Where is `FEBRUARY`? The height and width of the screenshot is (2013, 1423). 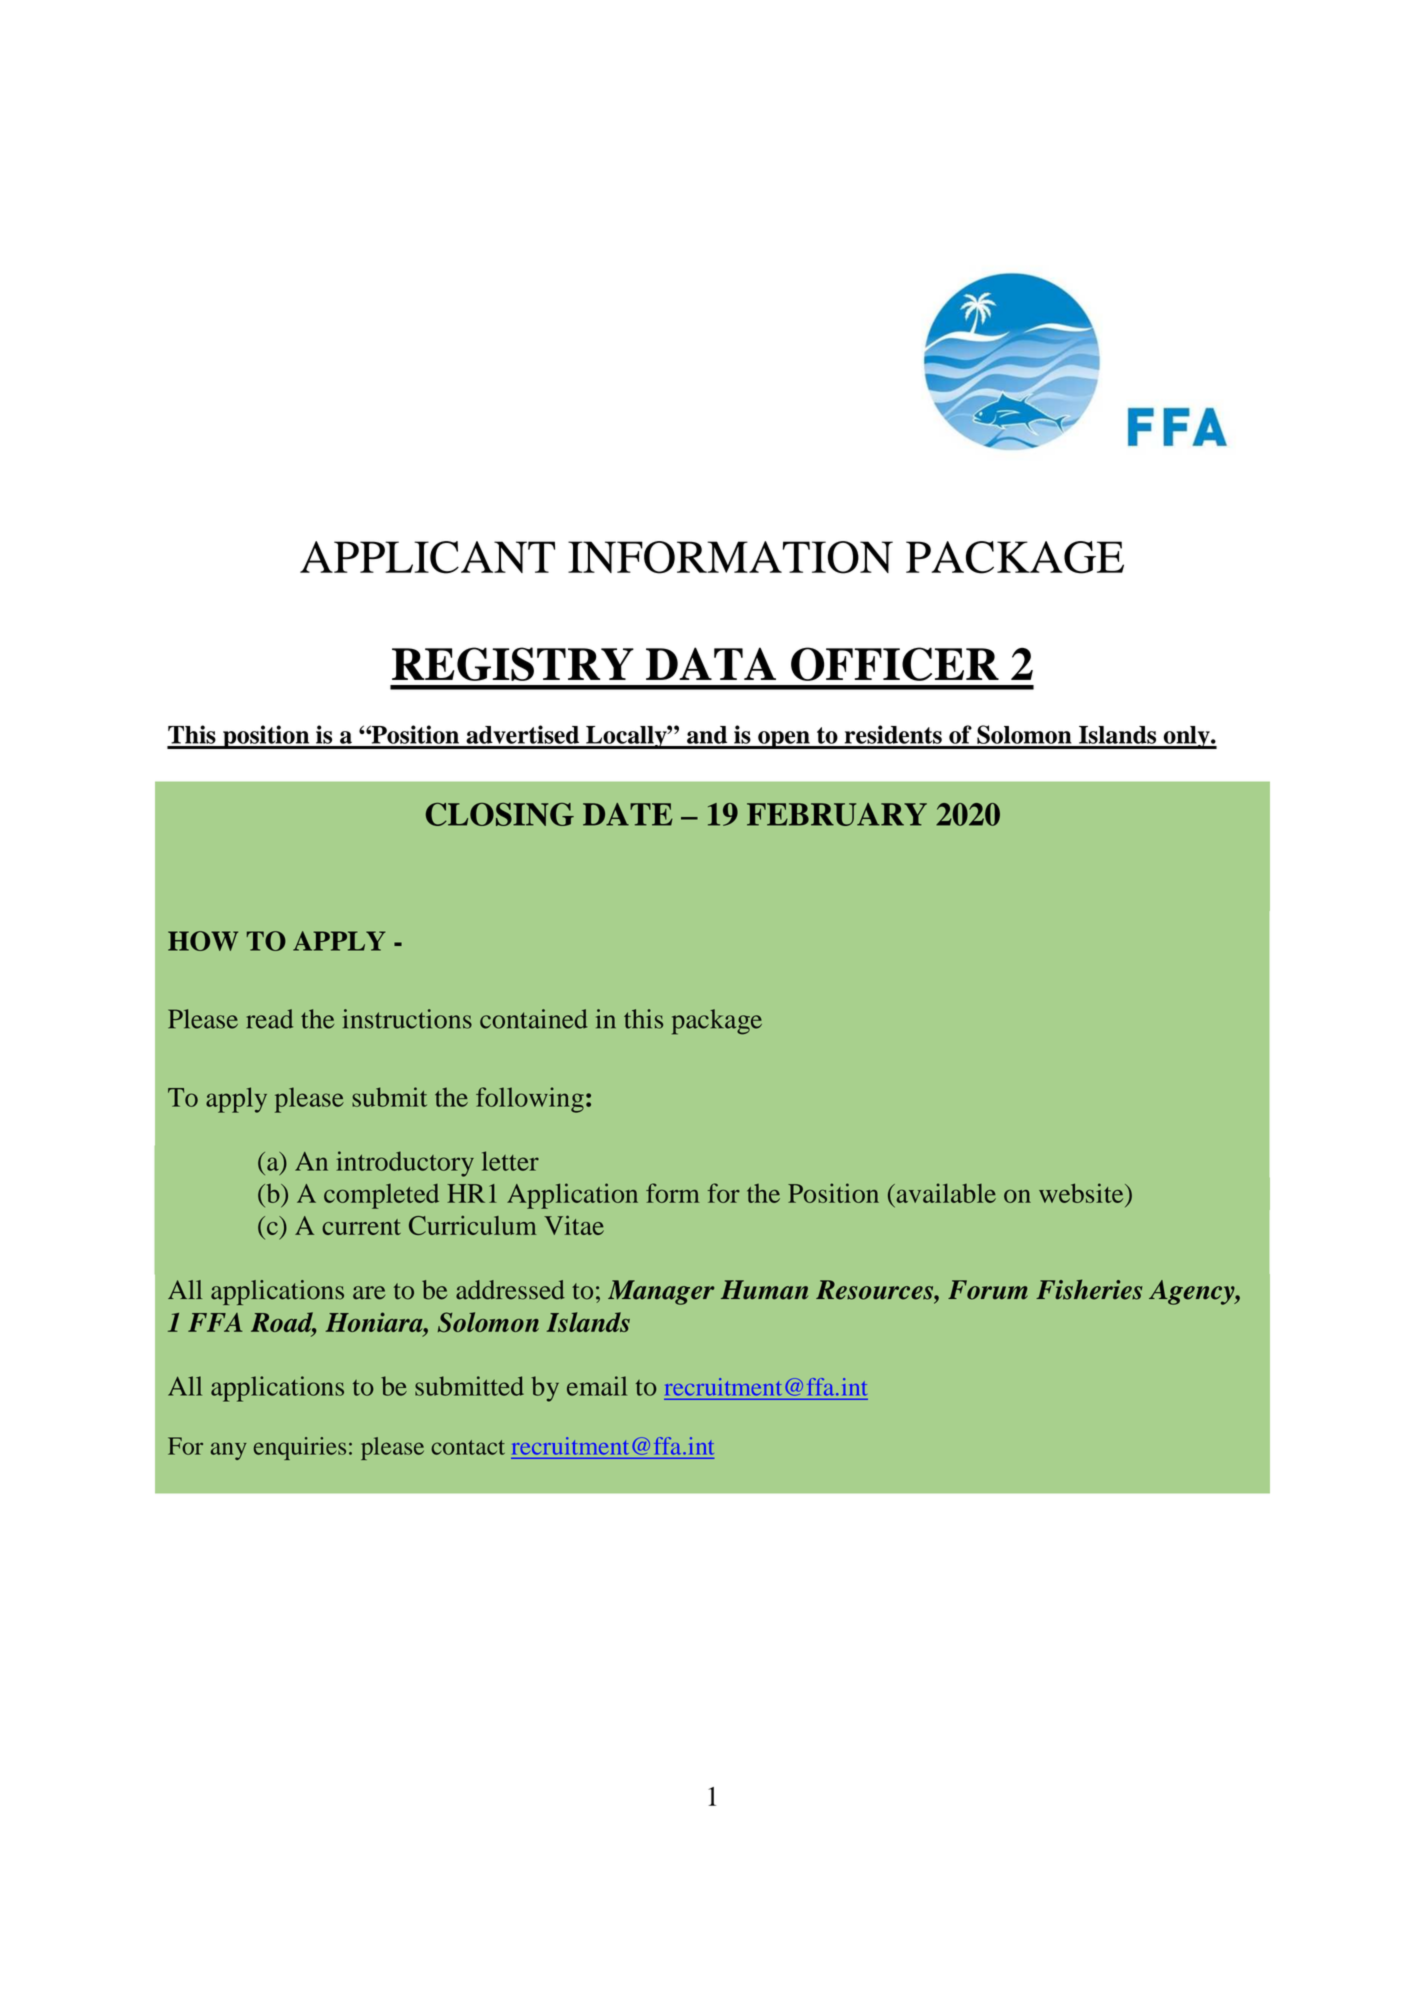
FEBRUARY is located at coordinates (837, 814).
